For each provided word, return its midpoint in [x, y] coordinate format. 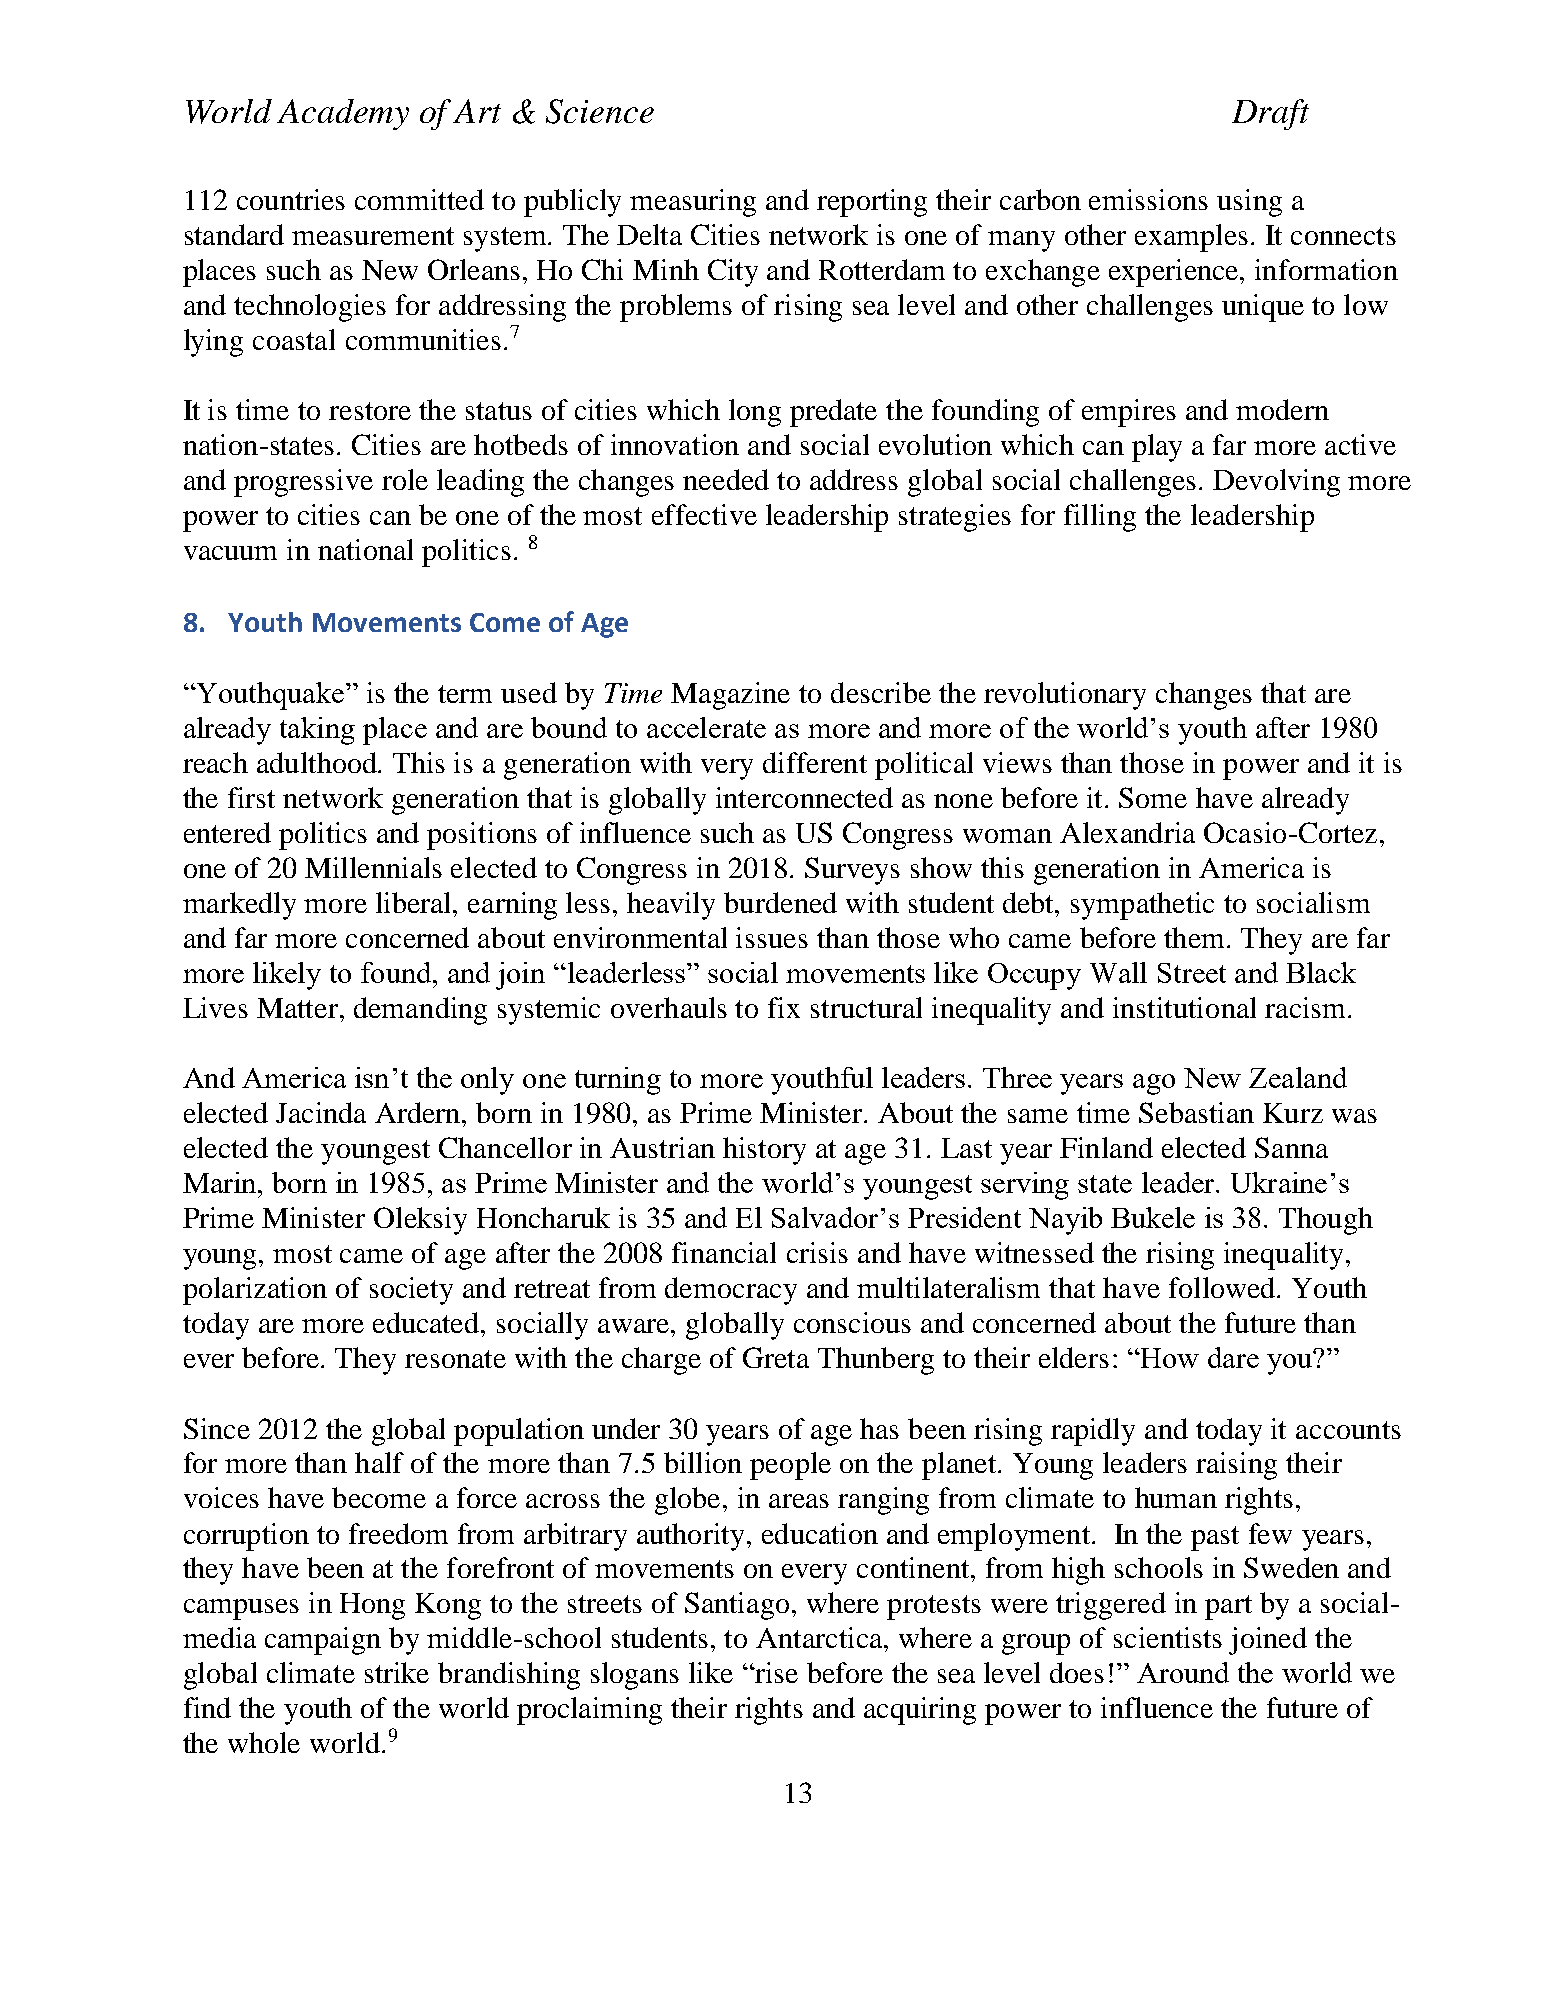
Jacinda [321, 1112]
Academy [343, 114]
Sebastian [1196, 1112]
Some [1153, 797]
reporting [872, 203]
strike [397, 1672]
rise [775, 1672]
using [1249, 203]
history [764, 1151]
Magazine [730, 696]
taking [317, 731]
